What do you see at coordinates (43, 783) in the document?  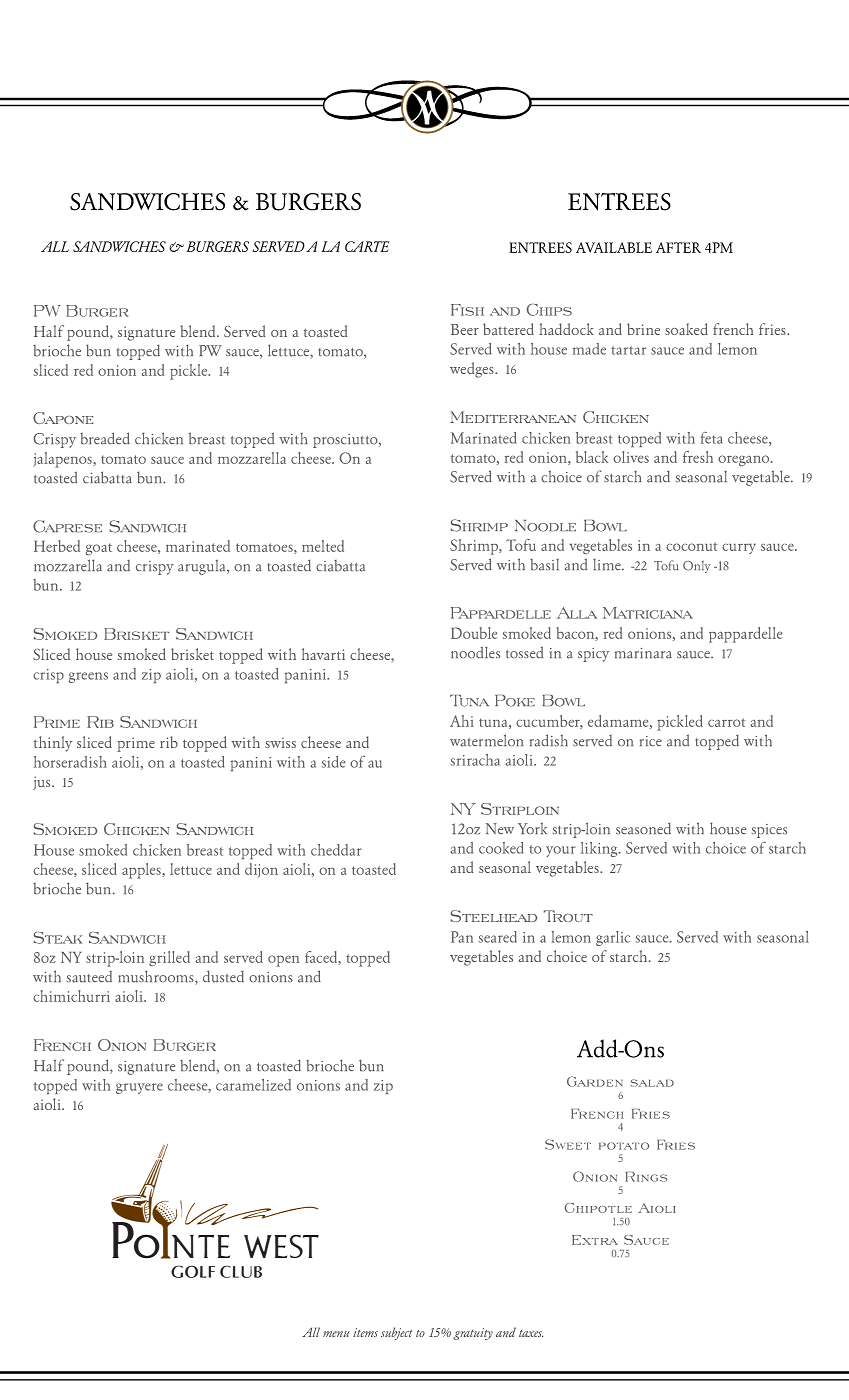 I see `jus` at bounding box center [43, 783].
